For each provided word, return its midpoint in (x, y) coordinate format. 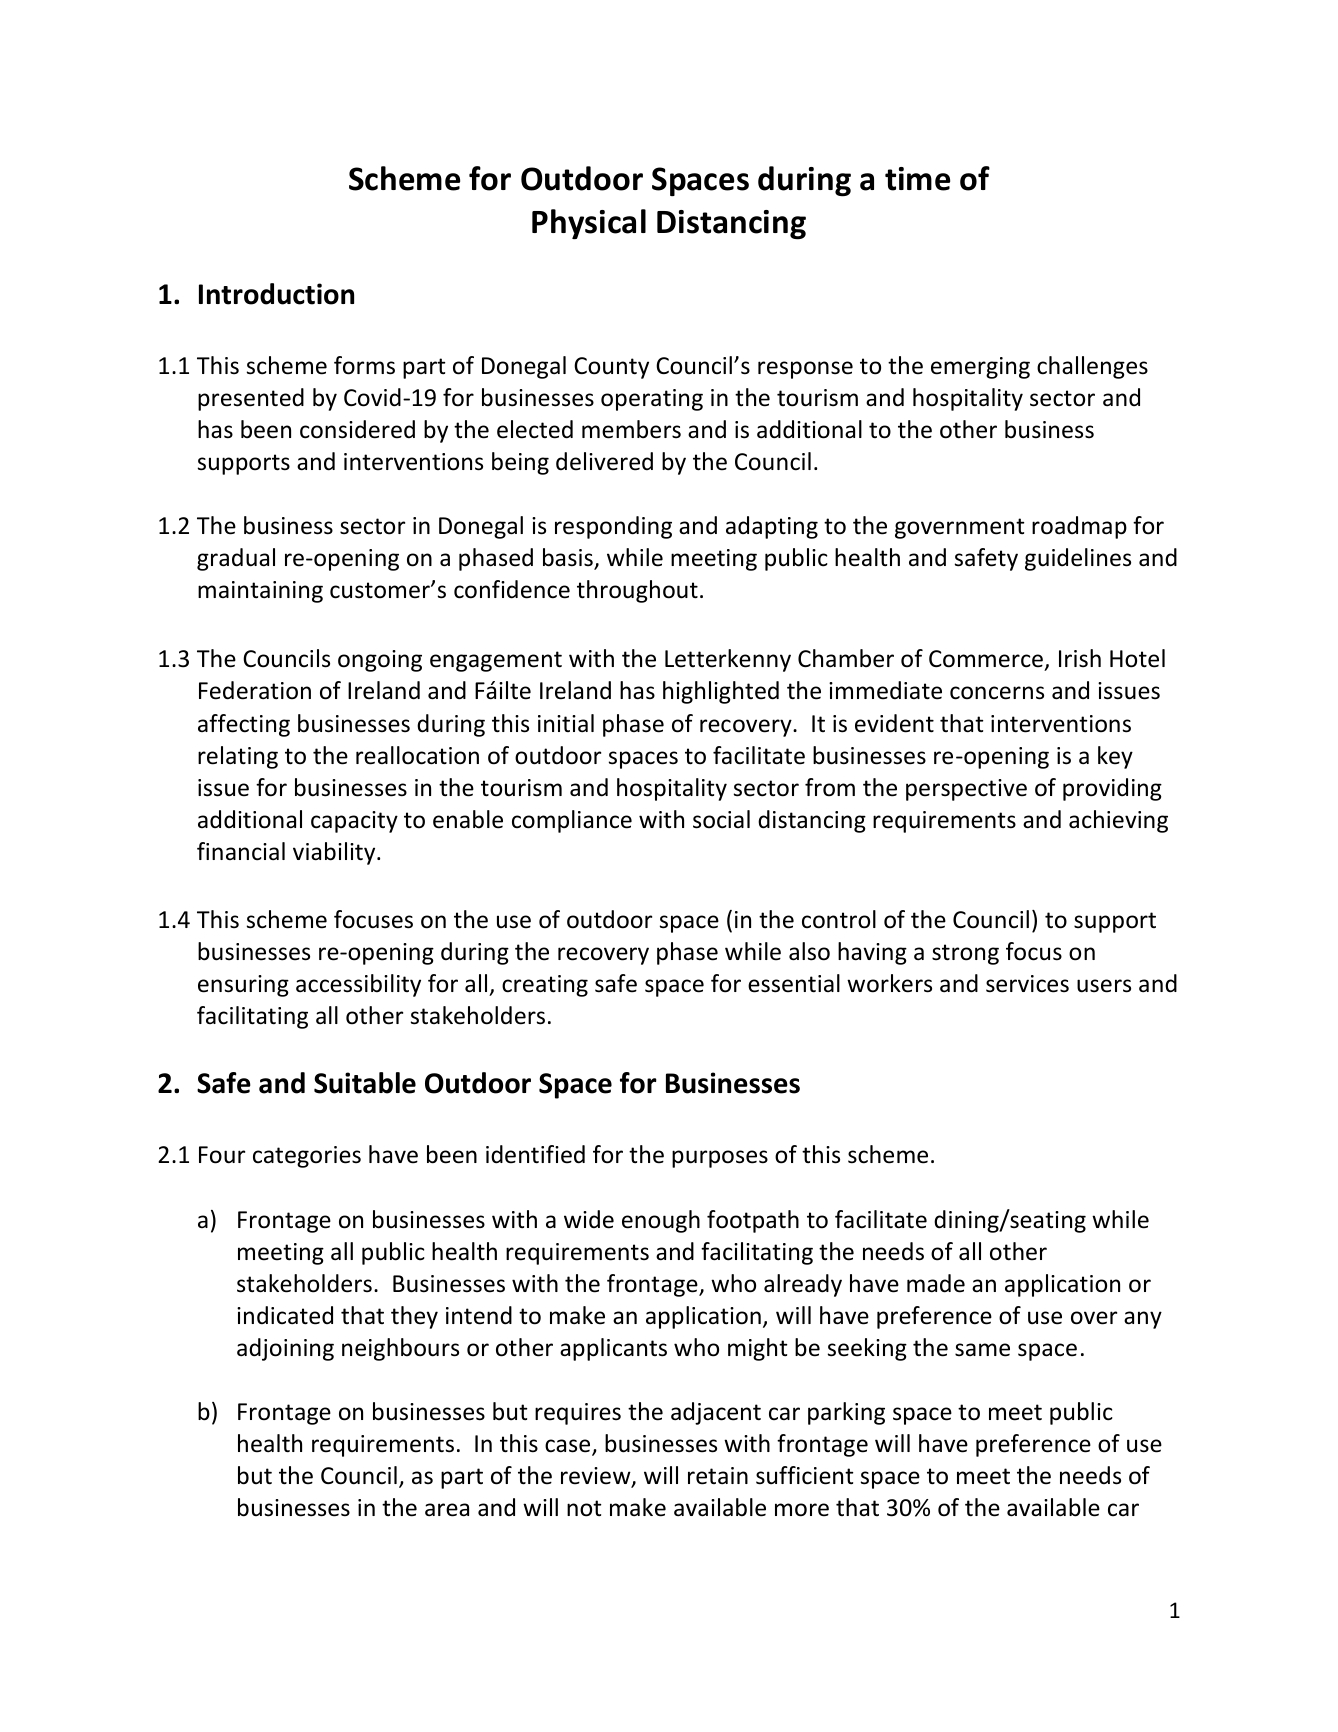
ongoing (380, 661)
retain (718, 1476)
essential (794, 983)
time (917, 179)
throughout (637, 591)
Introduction (276, 294)
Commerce (986, 659)
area (447, 1510)
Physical (589, 224)
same (982, 1350)
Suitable (365, 1083)
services (1027, 984)
